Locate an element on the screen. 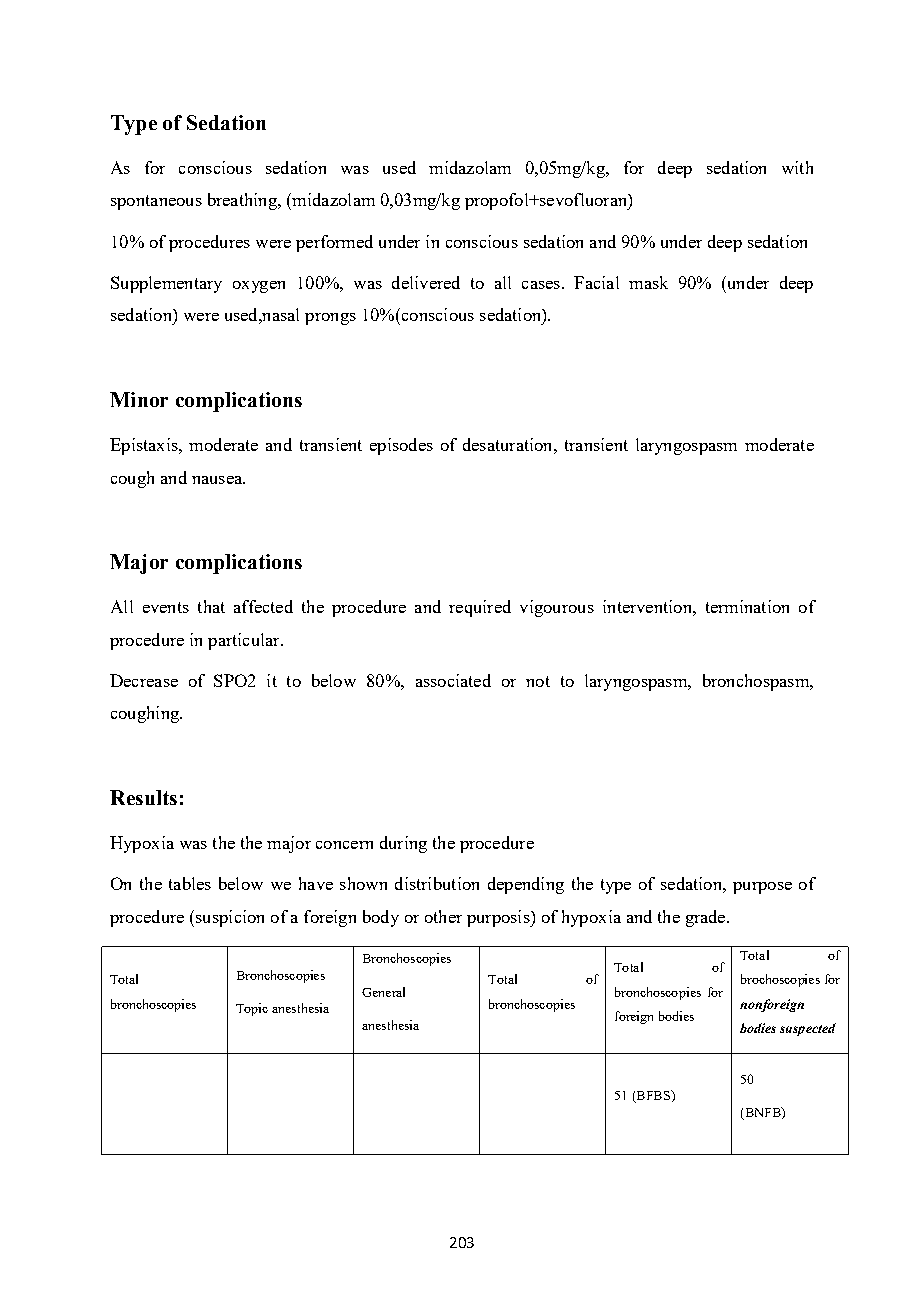 The width and height of the screenshot is (924, 1308). suspected is located at coordinates (808, 1029).
